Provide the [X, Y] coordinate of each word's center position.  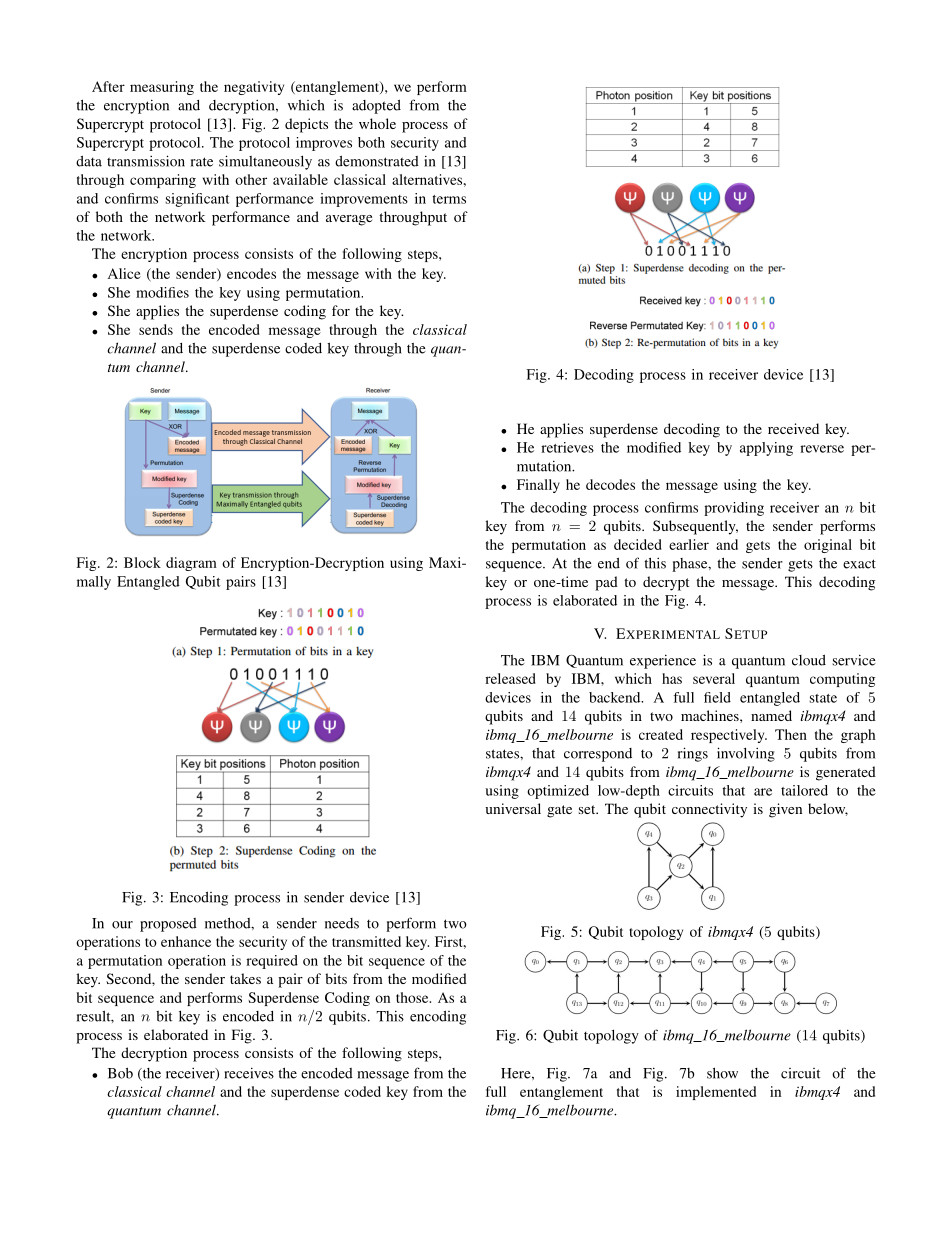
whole [377, 123]
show [722, 1073]
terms [449, 199]
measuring [162, 88]
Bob [120, 1073]
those [413, 997]
